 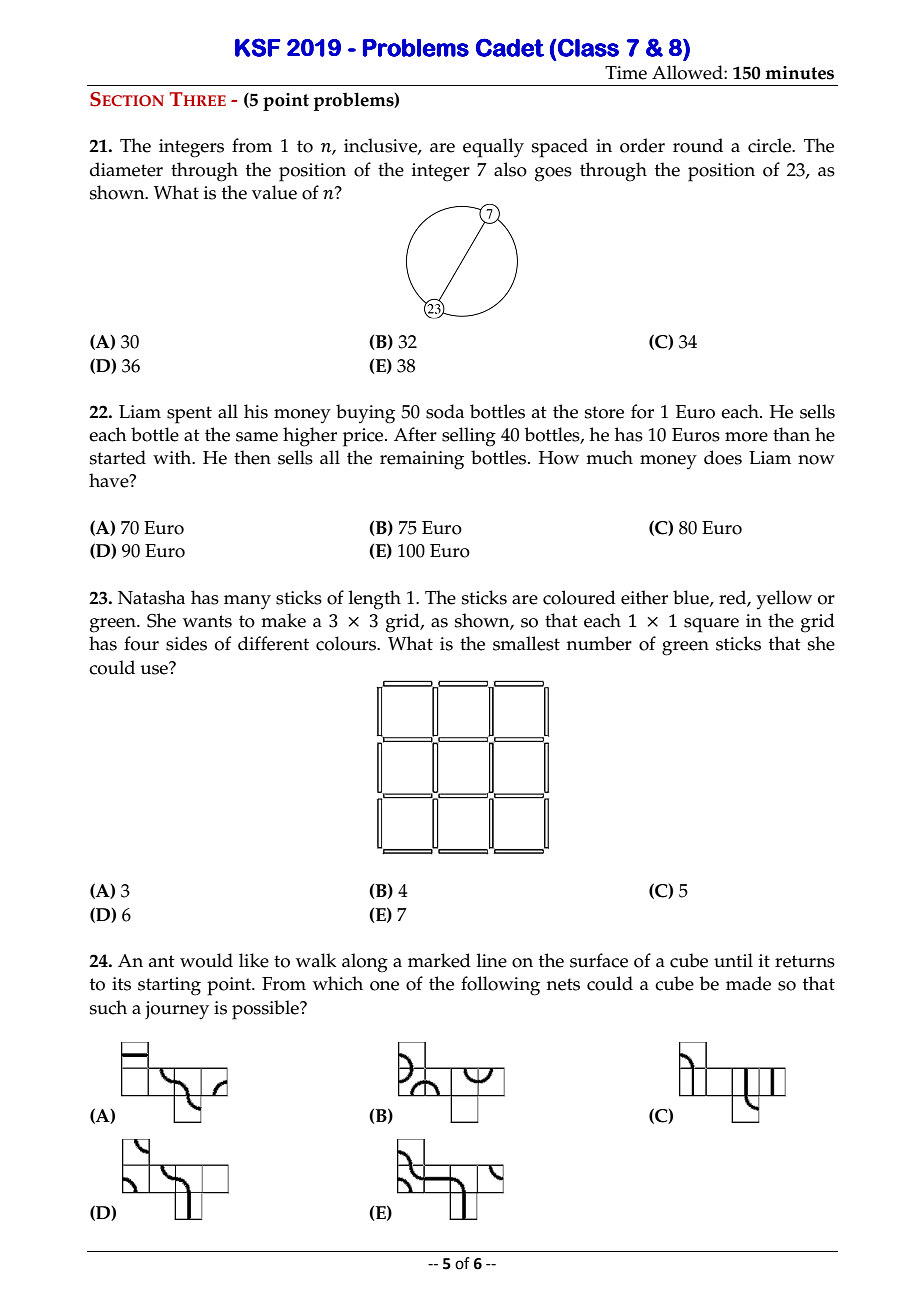 What do you see at coordinates (698, 145) in the image?
I see `round` at bounding box center [698, 145].
